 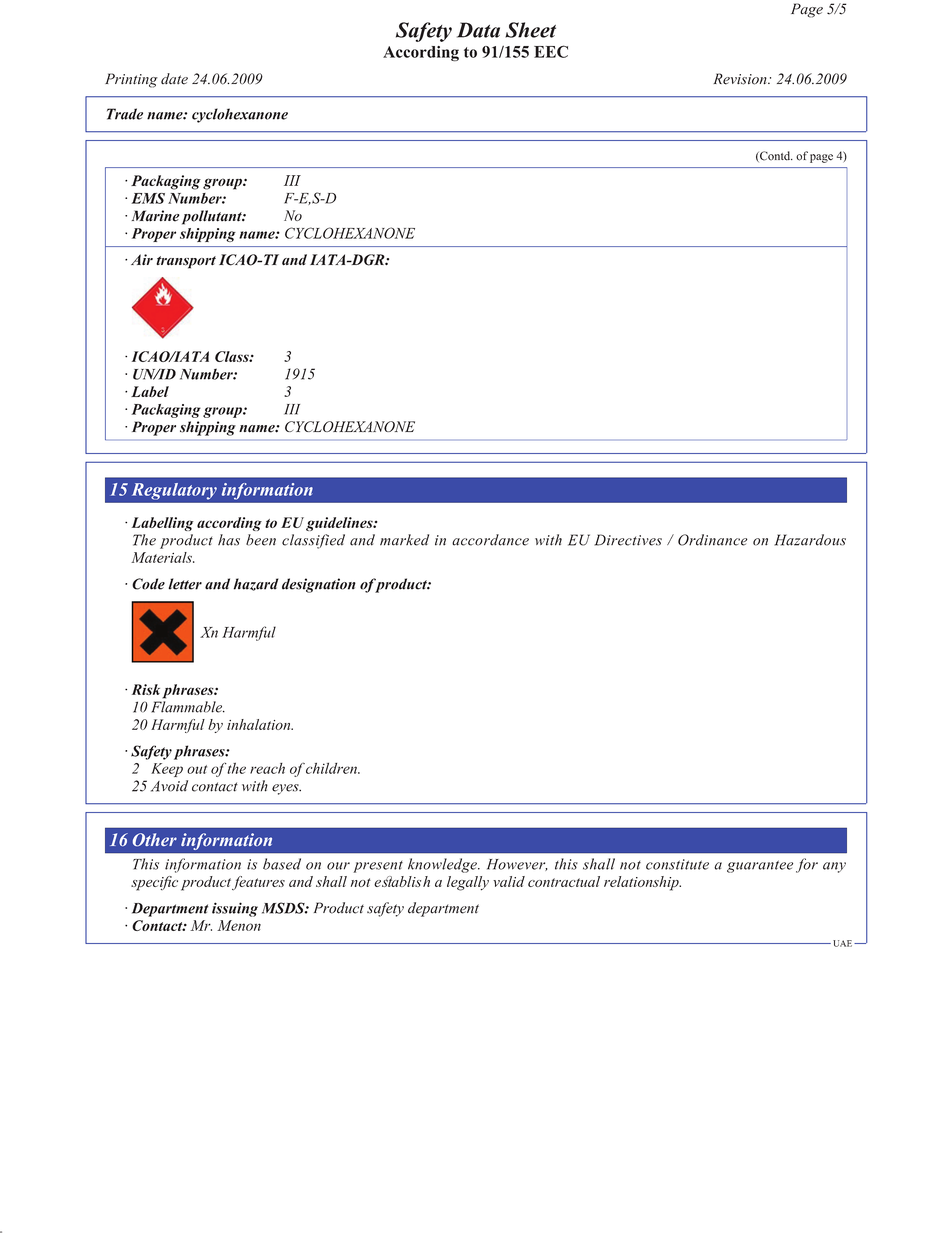 What do you see at coordinates (468, 883) in the screenshot?
I see `legally` at bounding box center [468, 883].
